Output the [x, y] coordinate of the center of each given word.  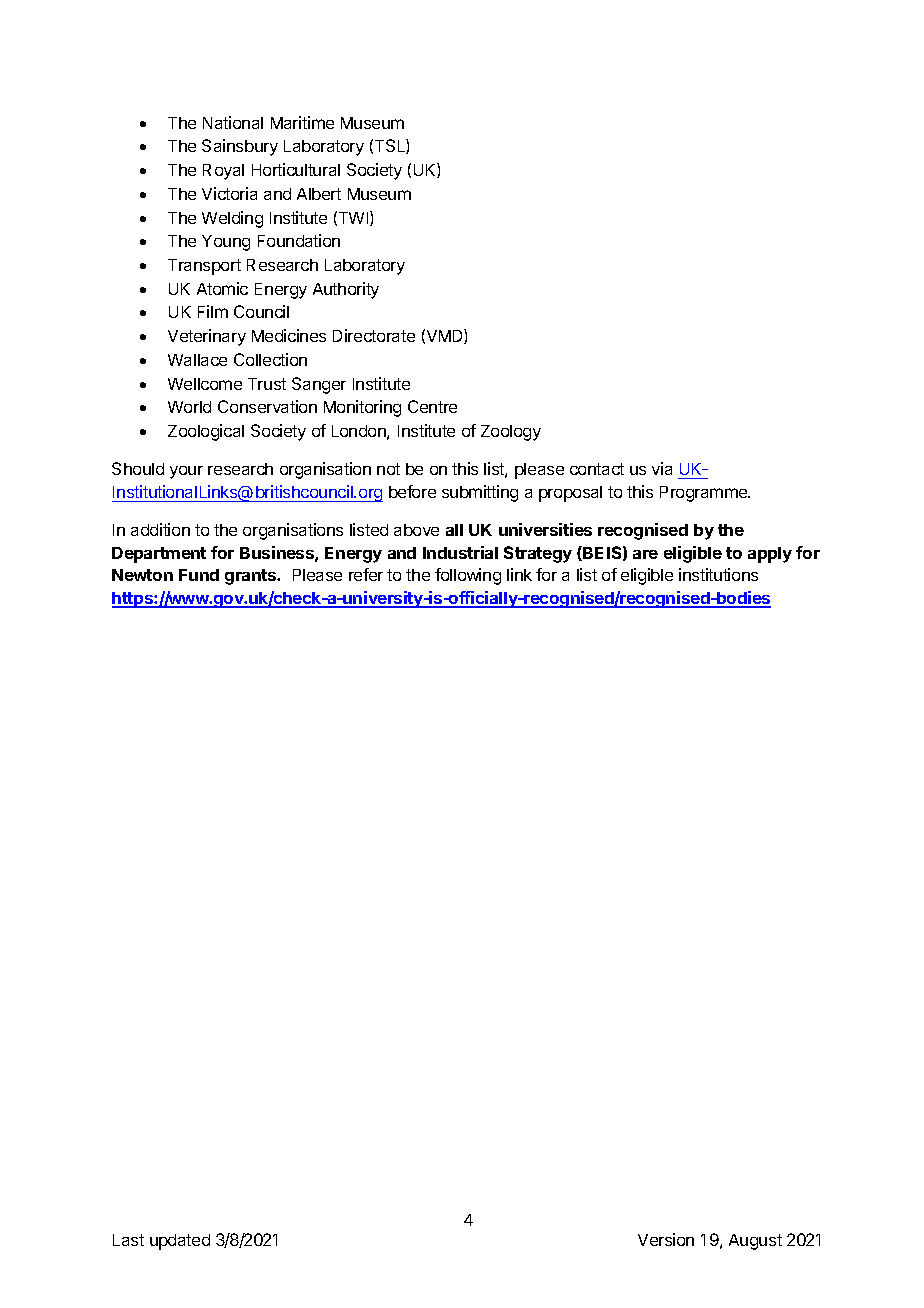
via [662, 468]
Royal [223, 172]
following [468, 576]
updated [180, 1242]
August [755, 1242]
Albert [319, 194]
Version [666, 1239]
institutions [718, 574]
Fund [199, 575]
